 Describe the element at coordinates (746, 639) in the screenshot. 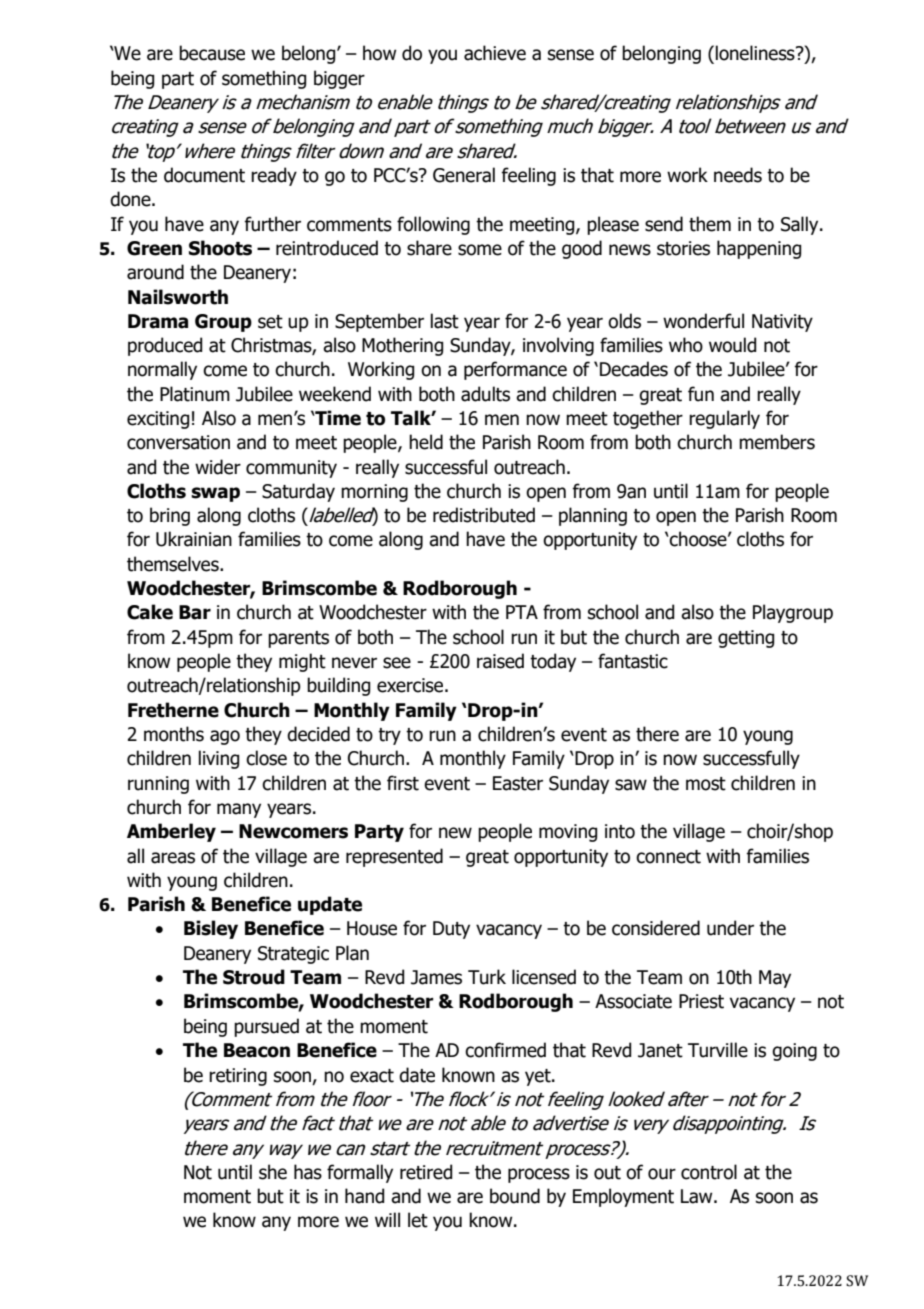

I see `getting` at that location.
